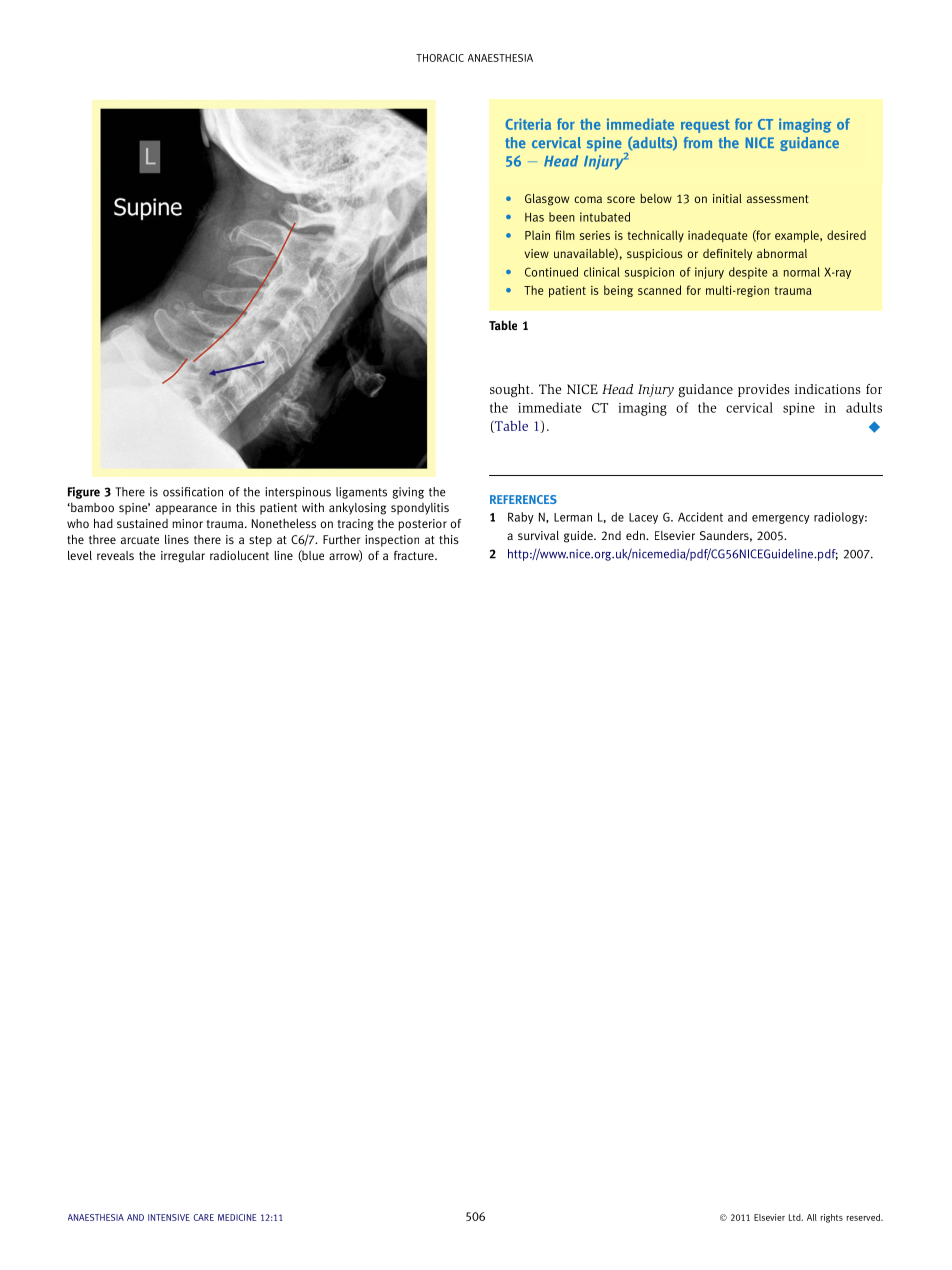  I want to click on Criteria, so click(528, 124).
